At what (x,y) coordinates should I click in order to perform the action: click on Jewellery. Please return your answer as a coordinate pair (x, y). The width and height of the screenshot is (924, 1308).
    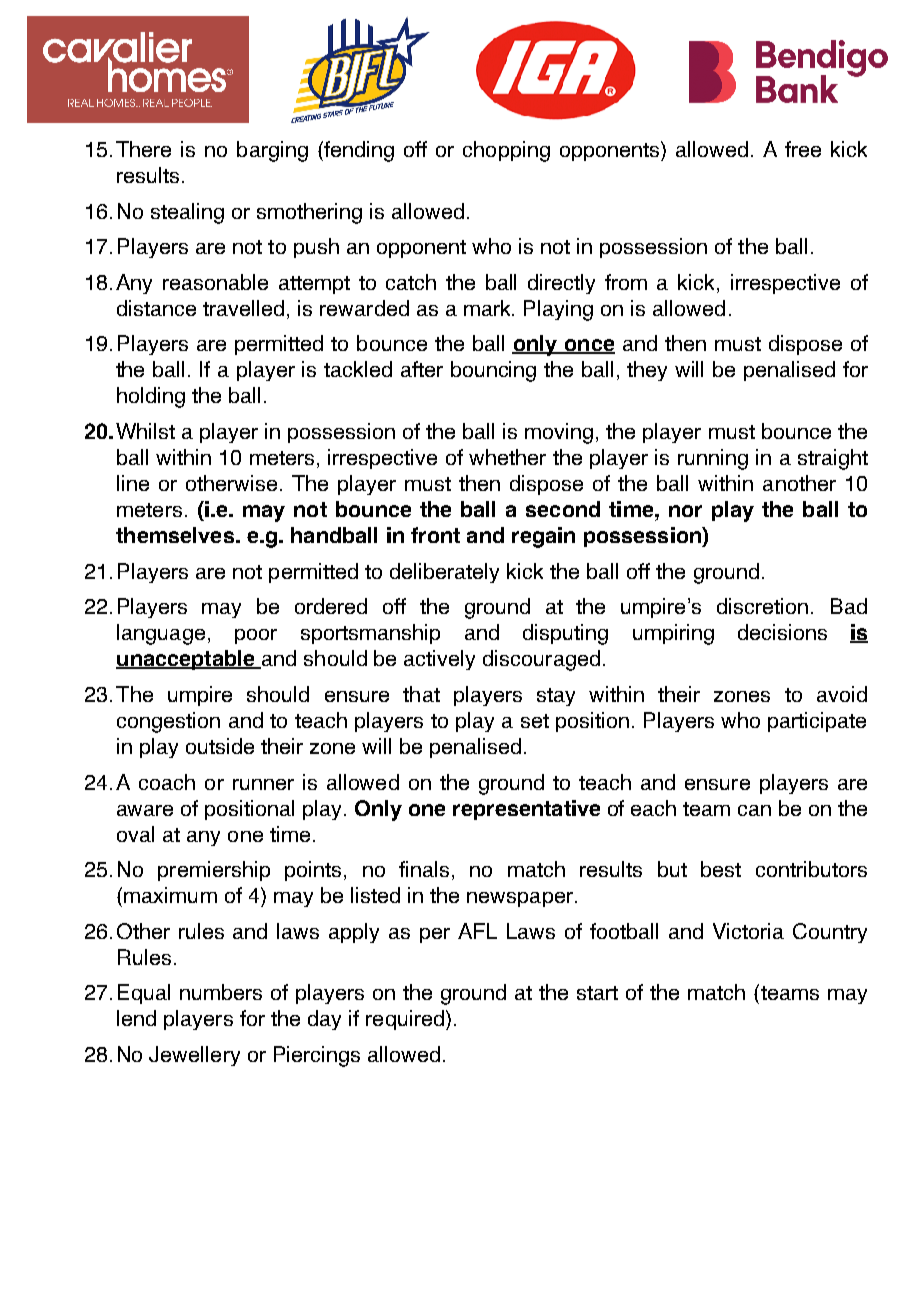
    Looking at the image, I should click on (194, 1056).
